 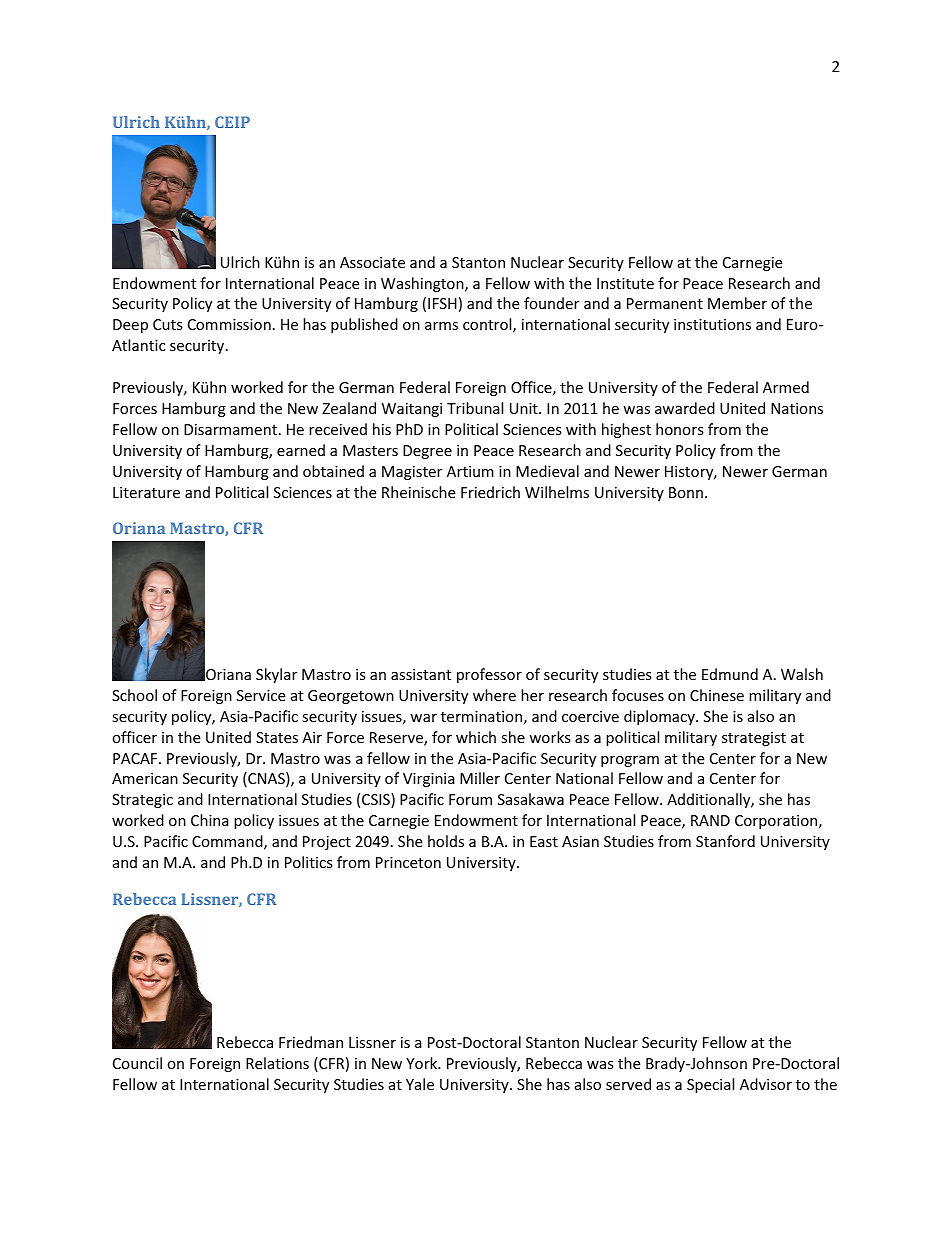 What do you see at coordinates (730, 674) in the image?
I see `Edmund` at bounding box center [730, 674].
